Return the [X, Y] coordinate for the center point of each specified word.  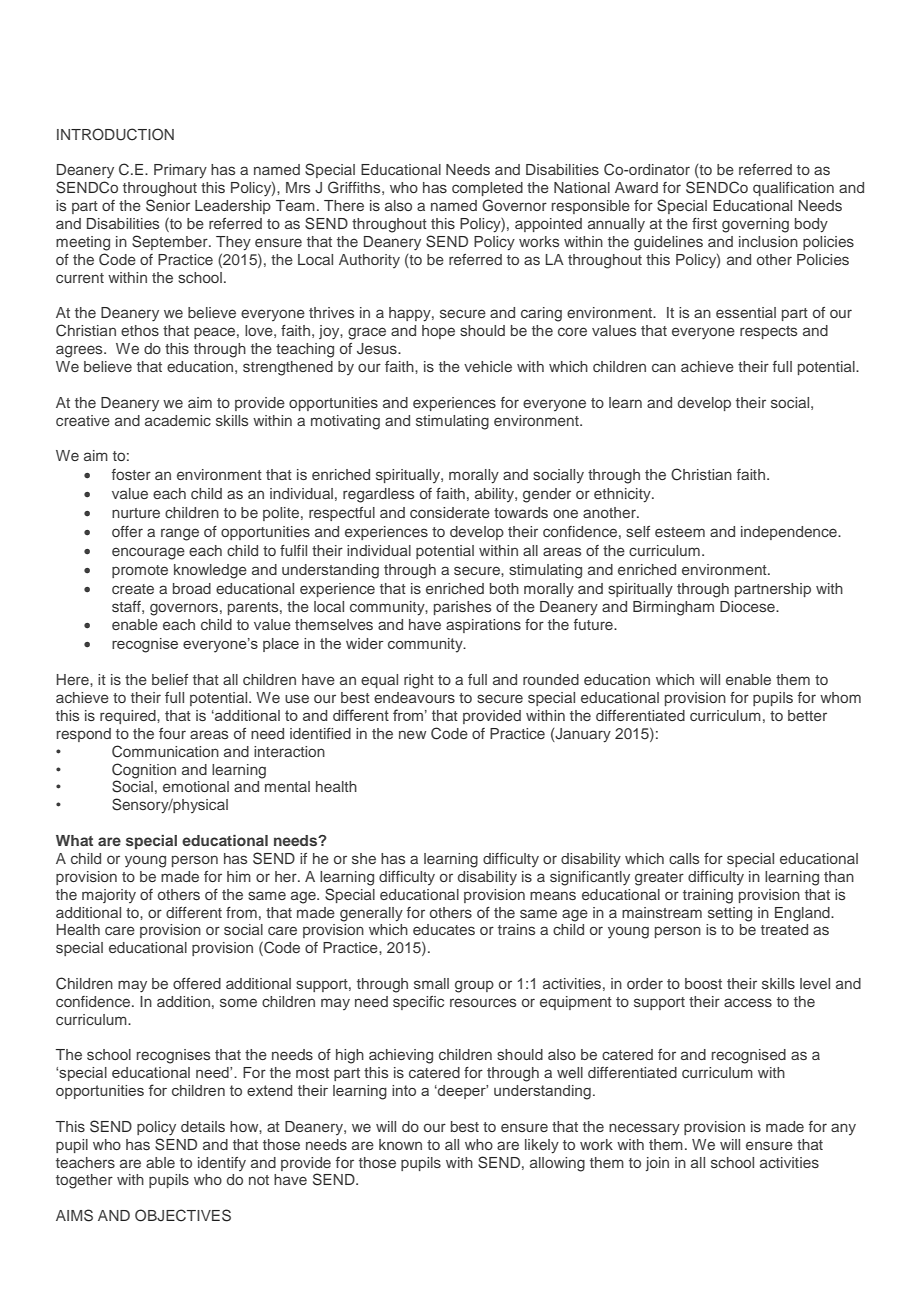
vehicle [488, 366]
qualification [793, 189]
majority [109, 896]
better [807, 715]
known [400, 1144]
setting [730, 914]
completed [487, 189]
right [419, 681]
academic [178, 420]
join [657, 1164]
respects [768, 332]
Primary [180, 171]
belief [170, 679]
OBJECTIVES [183, 1215]
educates [444, 929]
